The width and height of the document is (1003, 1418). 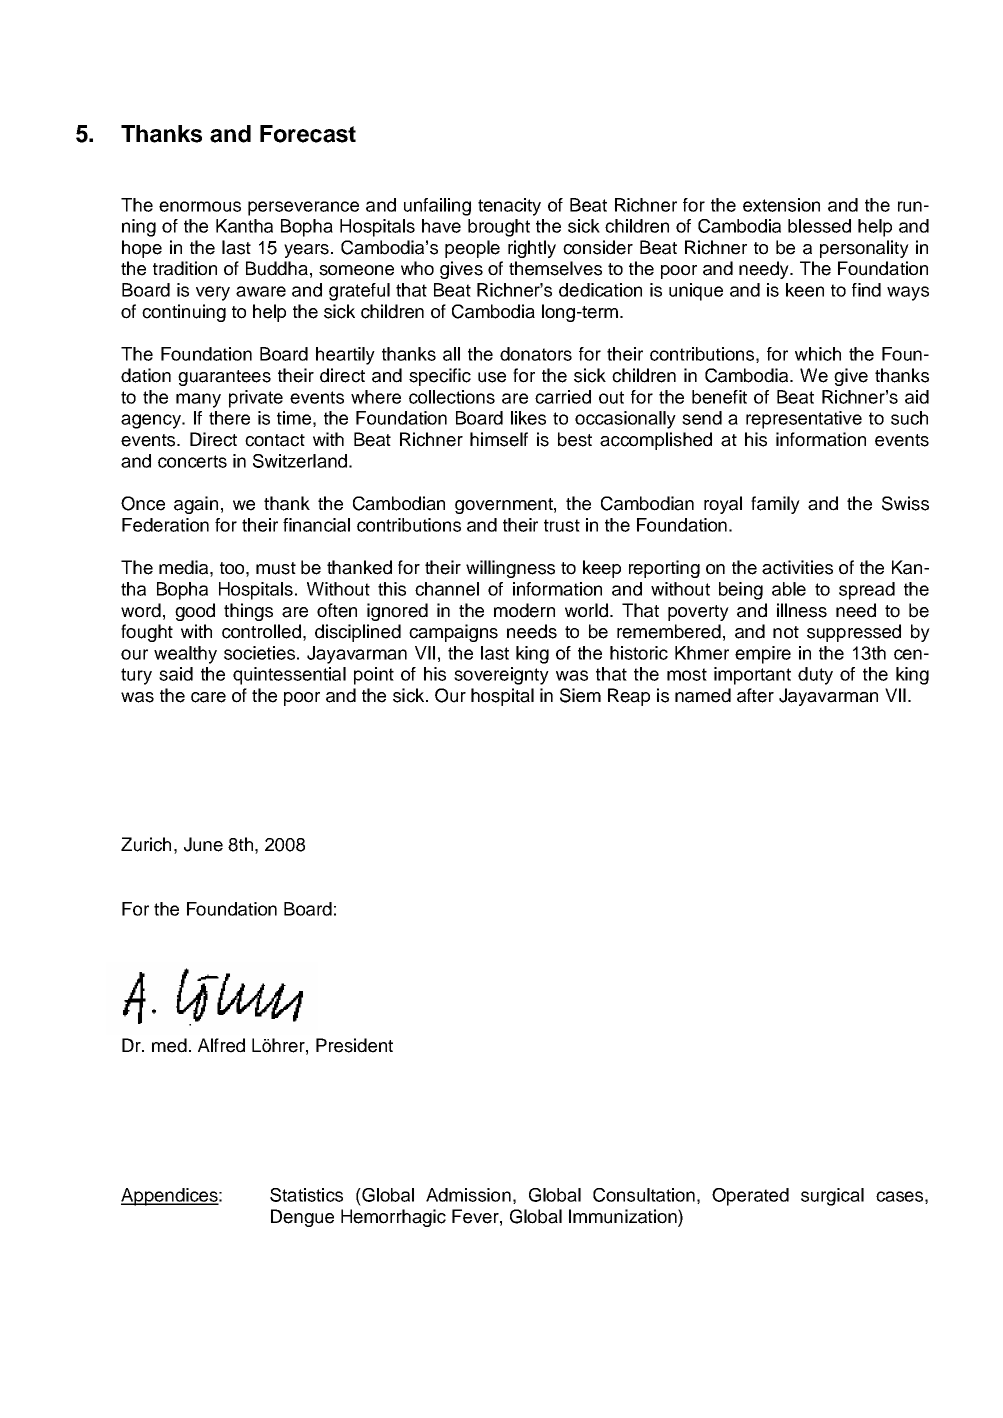 What do you see at coordinates (509, 207) in the document?
I see `tenacity` at bounding box center [509, 207].
